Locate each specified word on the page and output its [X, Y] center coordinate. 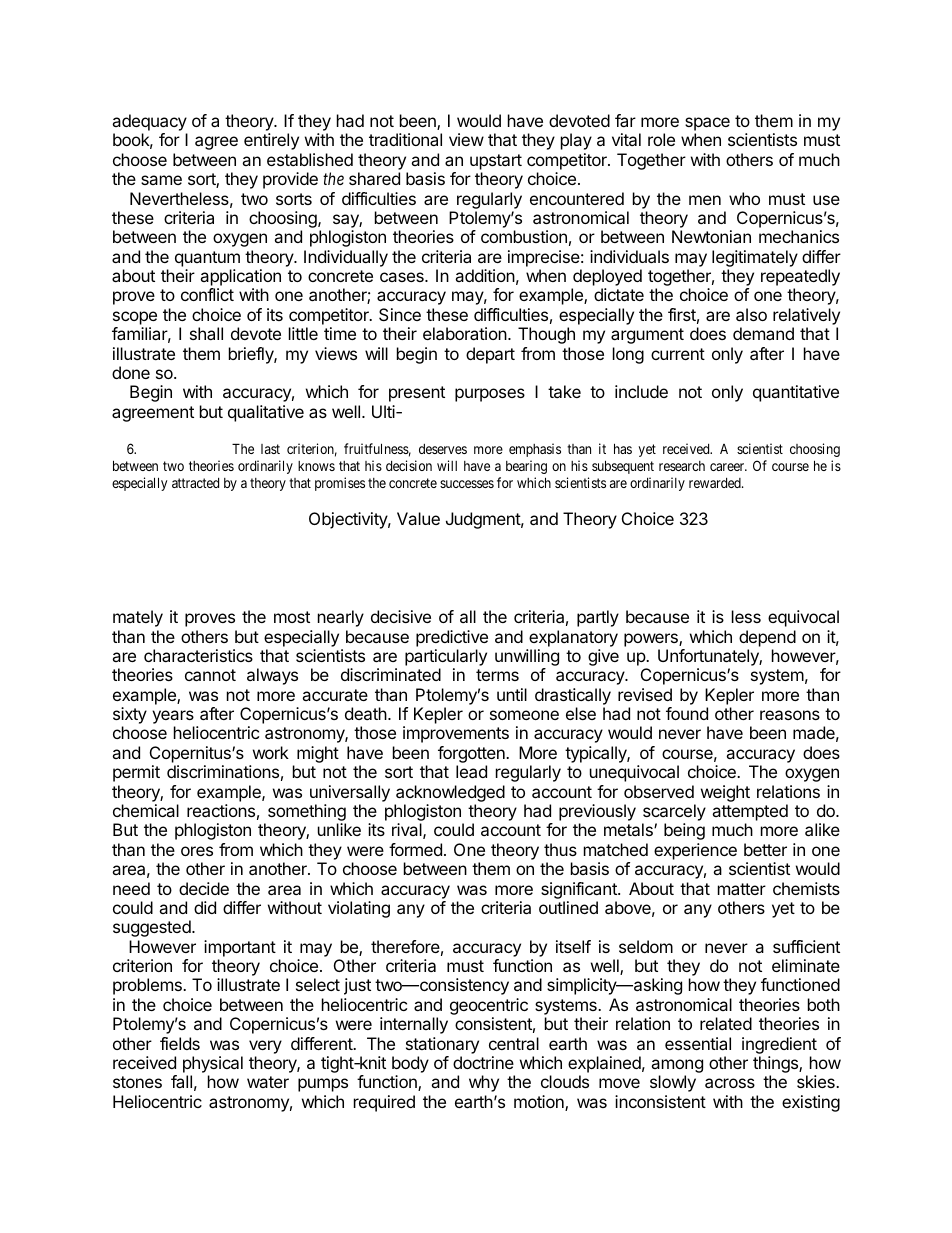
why [484, 1083]
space [707, 125]
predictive [452, 638]
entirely [271, 141]
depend [767, 638]
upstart [496, 162]
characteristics [198, 655]
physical [213, 1066]
